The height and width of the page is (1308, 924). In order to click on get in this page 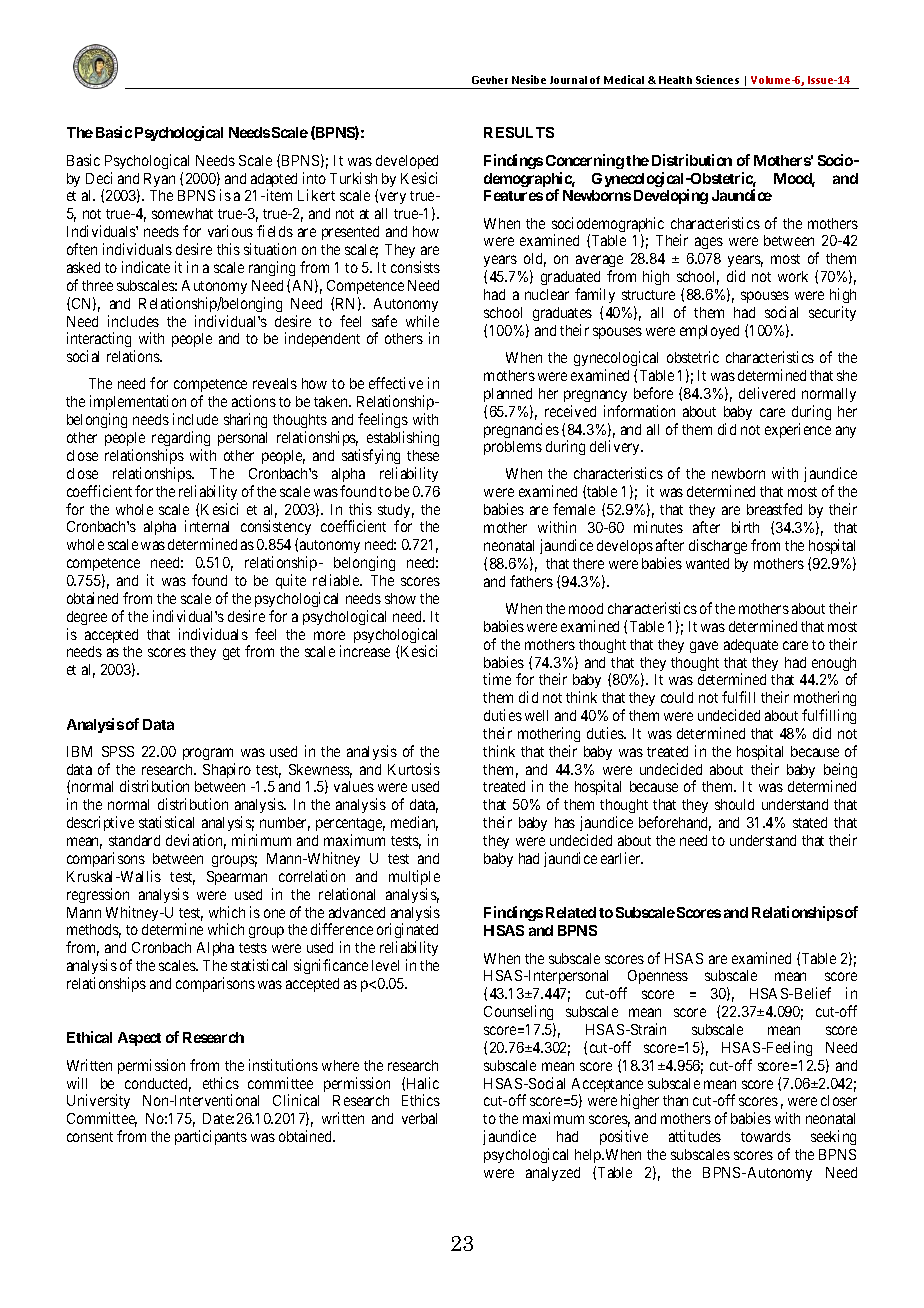, I will do `click(231, 653)`.
